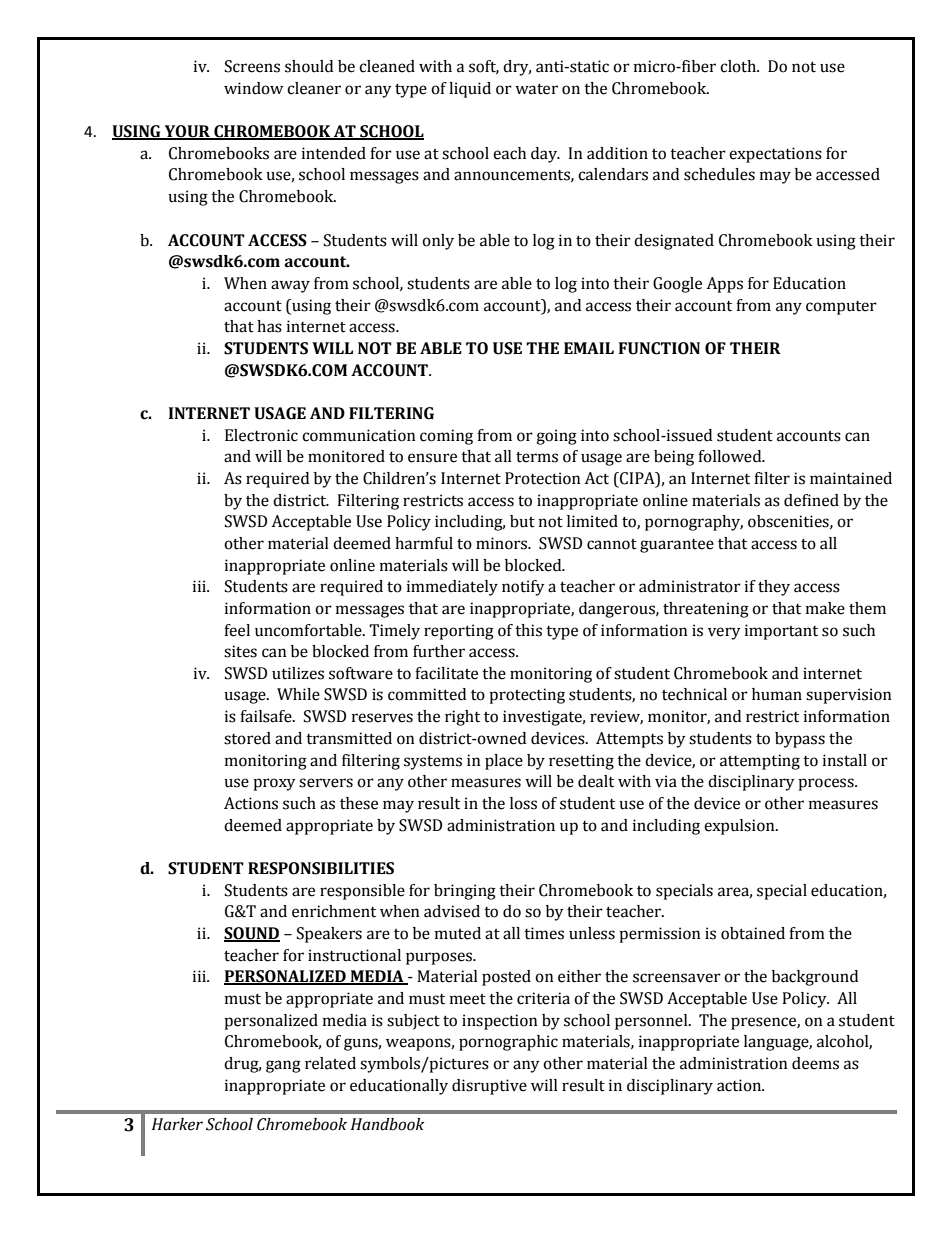 The width and height of the image is (952, 1233). Describe the element at coordinates (523, 588) in the image. I see `notify` at that location.
